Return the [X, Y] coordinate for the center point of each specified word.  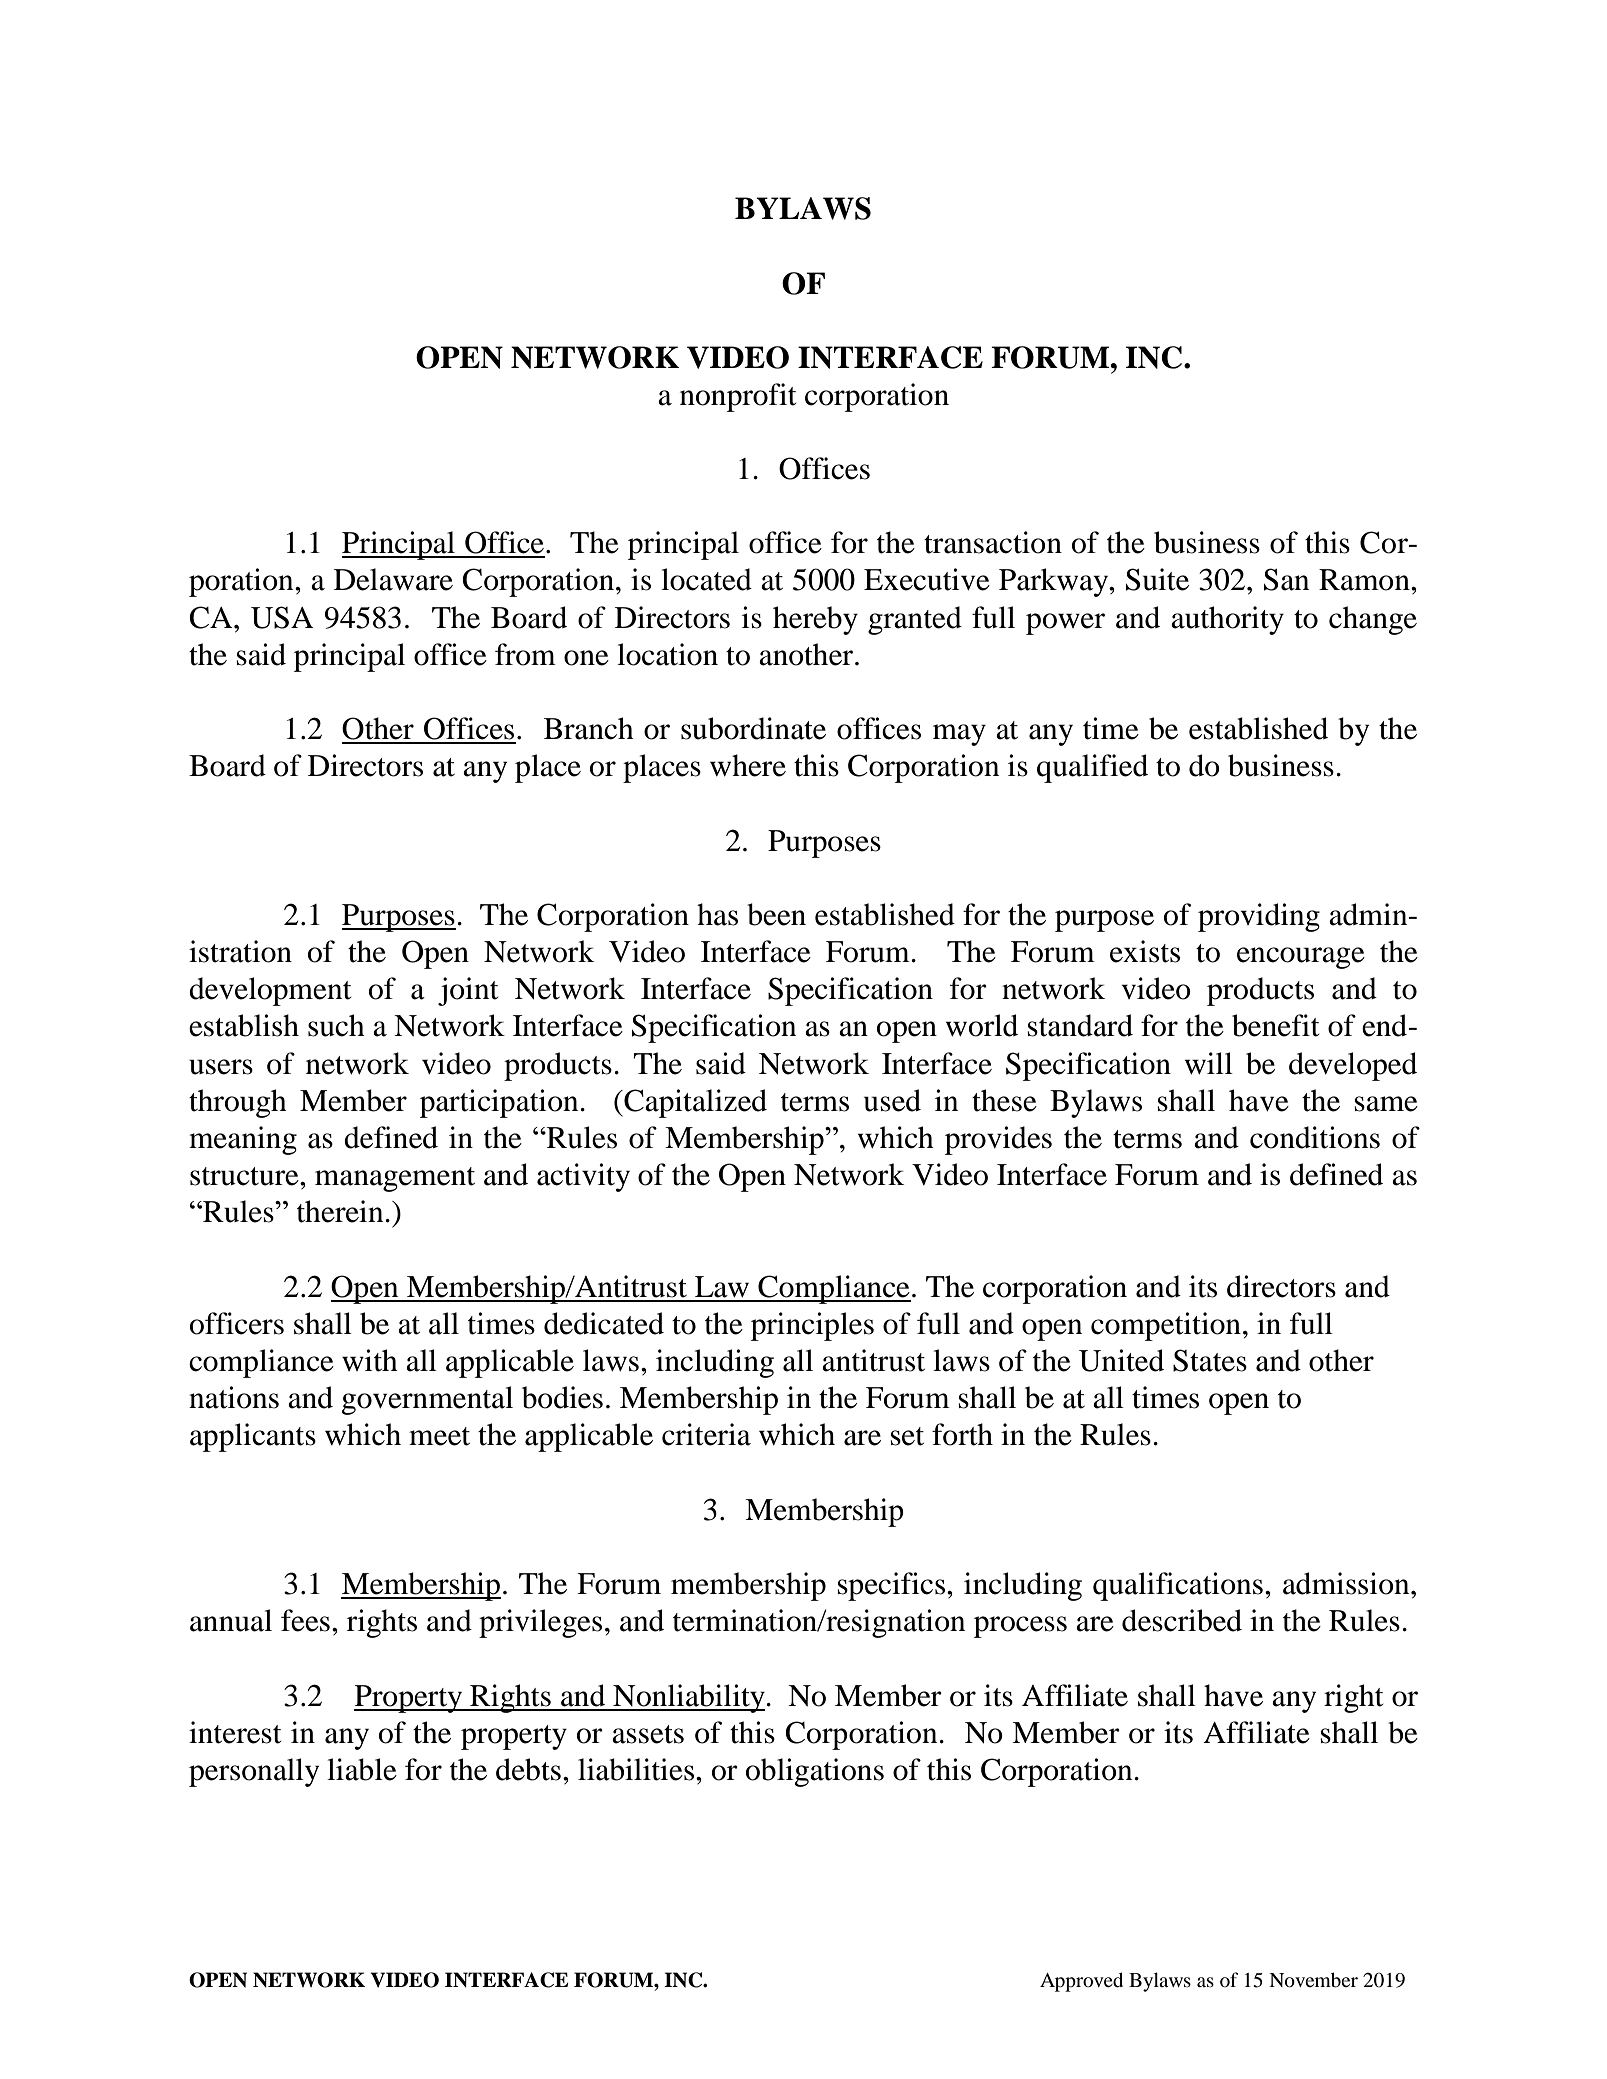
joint [468, 991]
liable [362, 1769]
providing [1259, 917]
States [1210, 1360]
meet [439, 1436]
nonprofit [738, 397]
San [1286, 579]
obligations [815, 1772]
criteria [706, 1434]
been [776, 914]
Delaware [393, 579]
